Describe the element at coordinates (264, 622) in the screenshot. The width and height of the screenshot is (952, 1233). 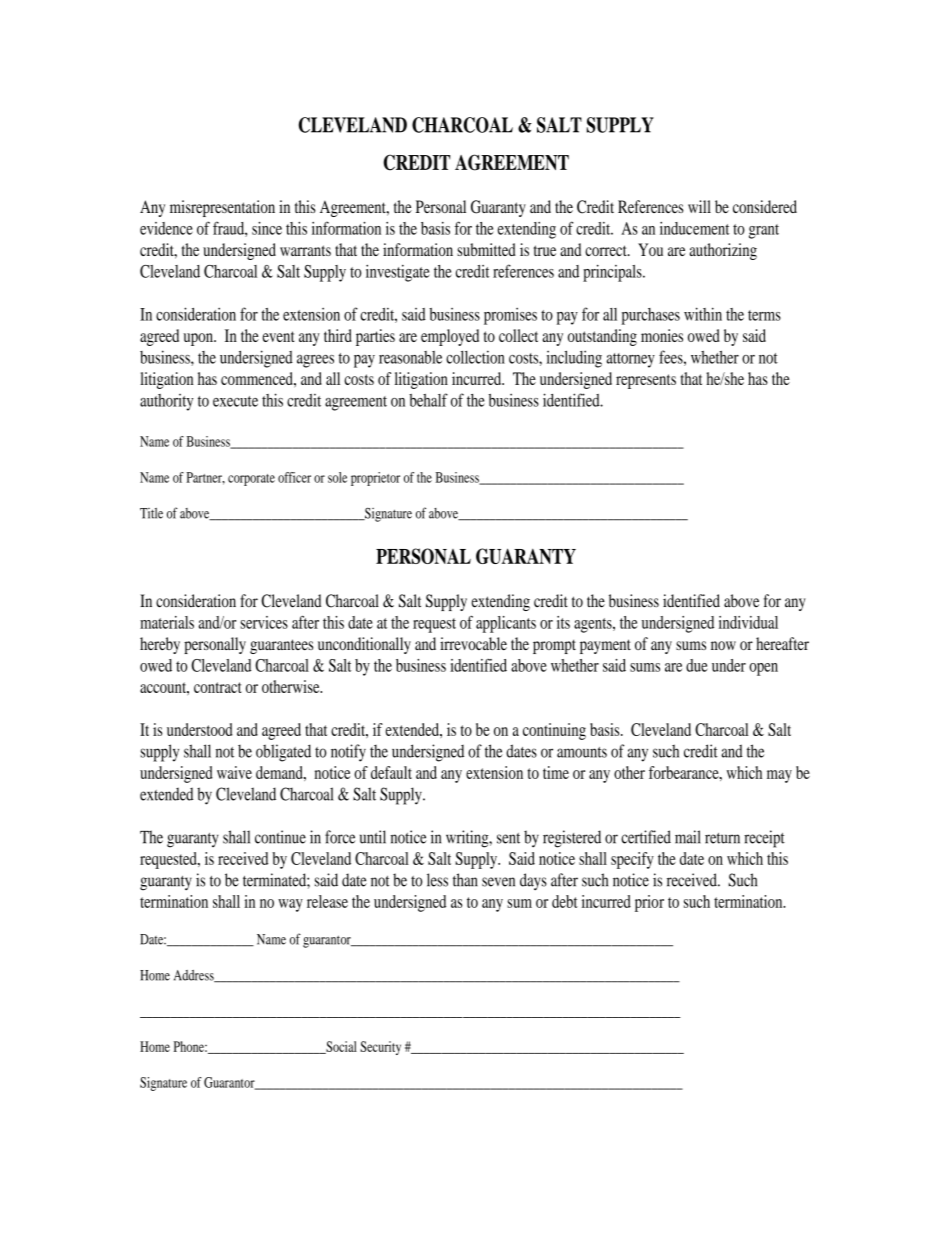
I see `services` at that location.
